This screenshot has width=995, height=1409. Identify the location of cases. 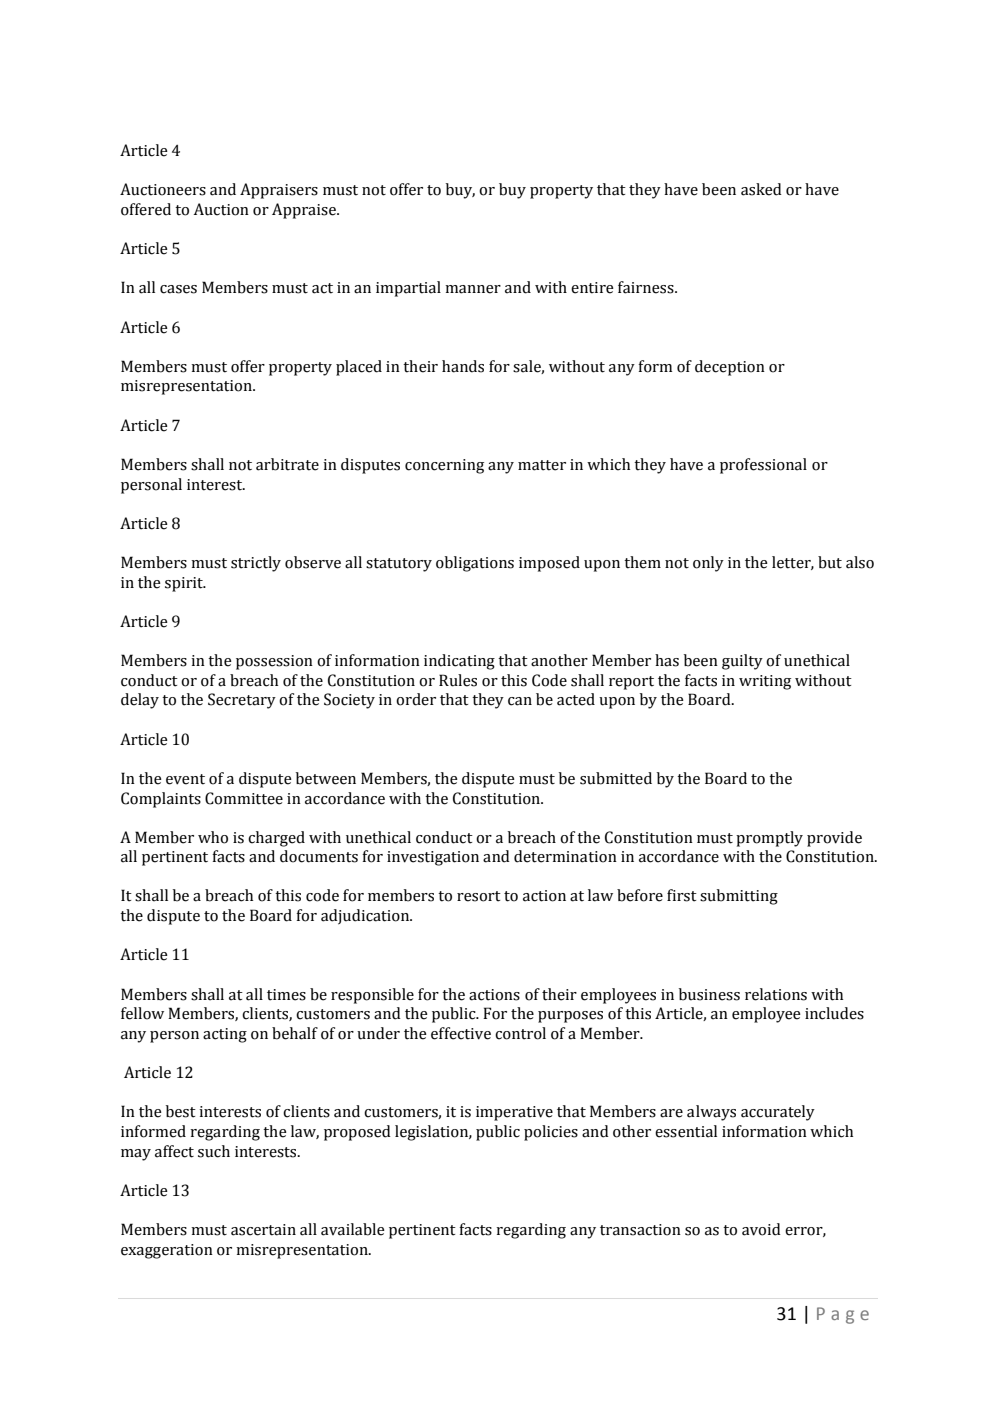
(178, 289).
